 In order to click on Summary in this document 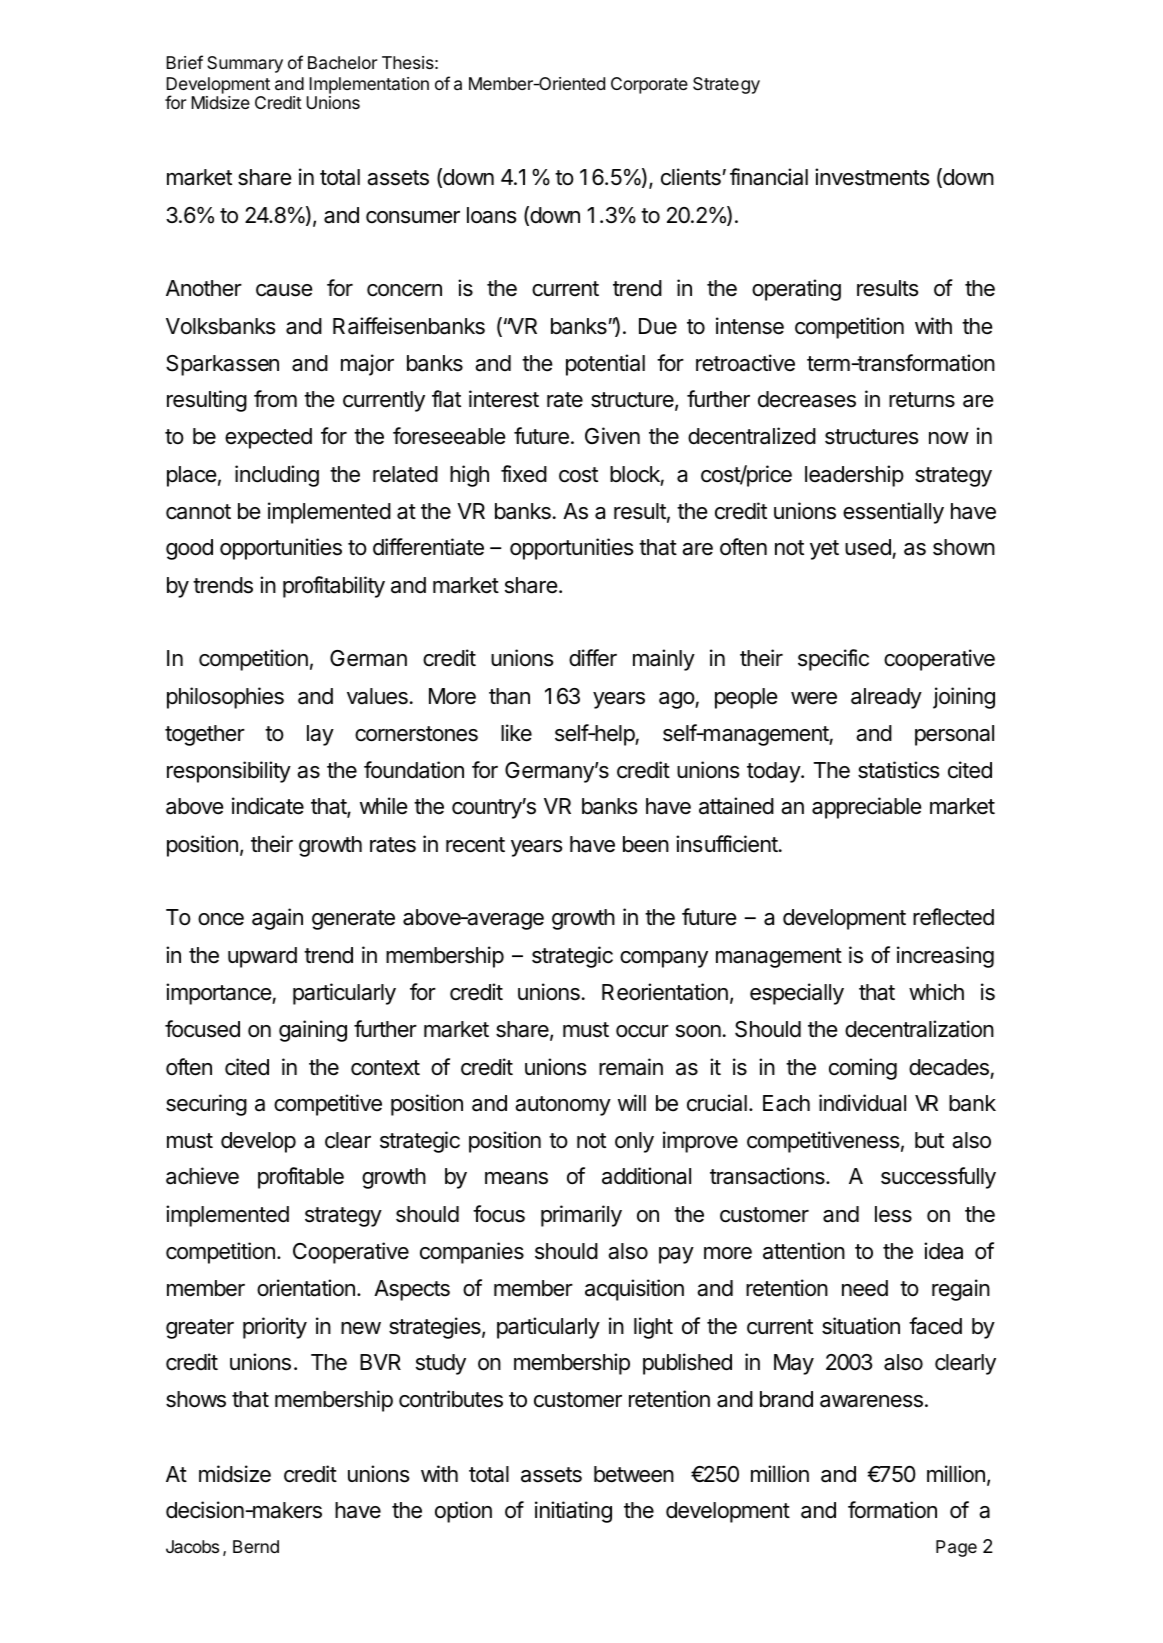, I will do `click(245, 64)`.
